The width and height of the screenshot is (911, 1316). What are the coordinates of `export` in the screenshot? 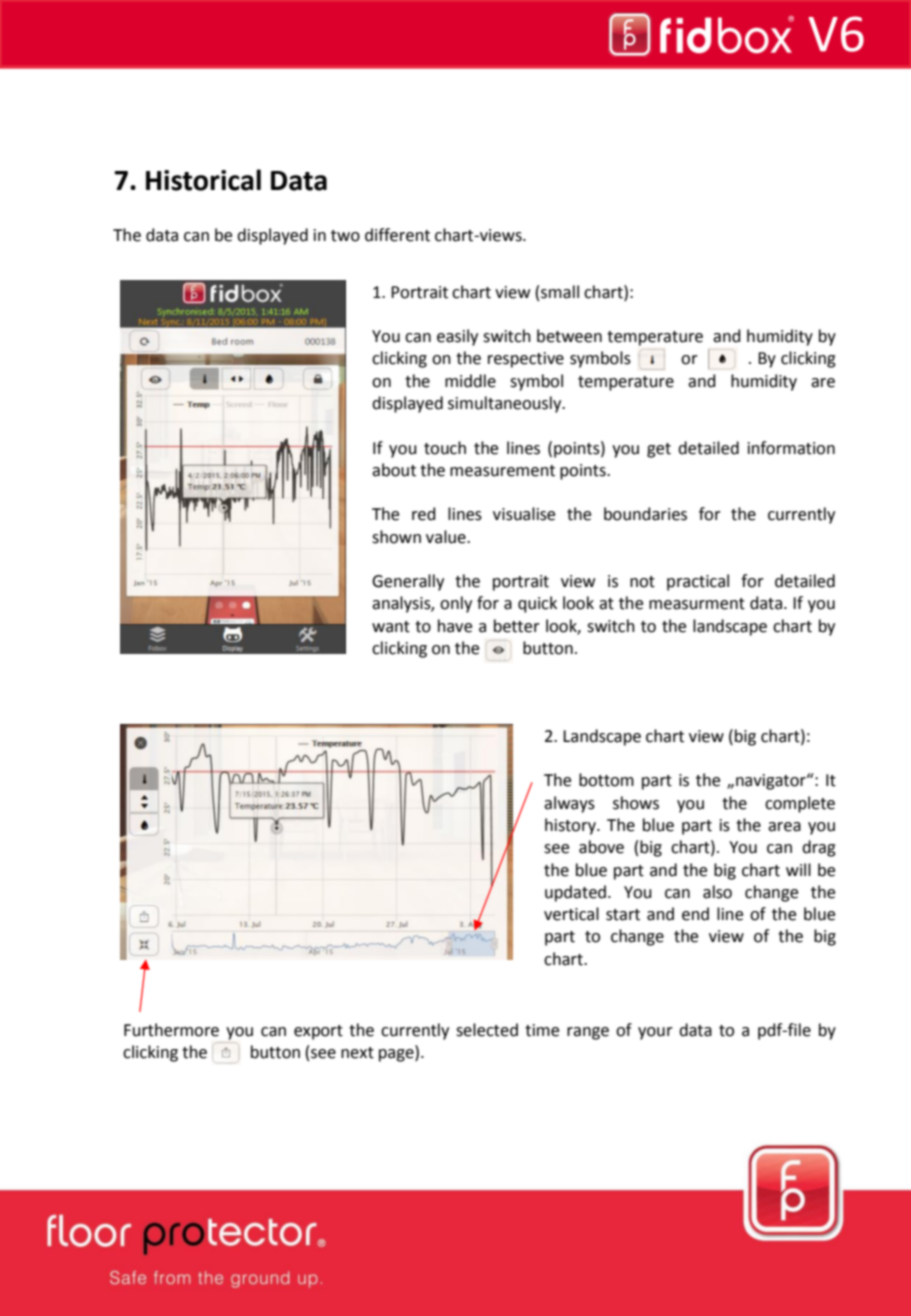 It's located at (318, 1032).
